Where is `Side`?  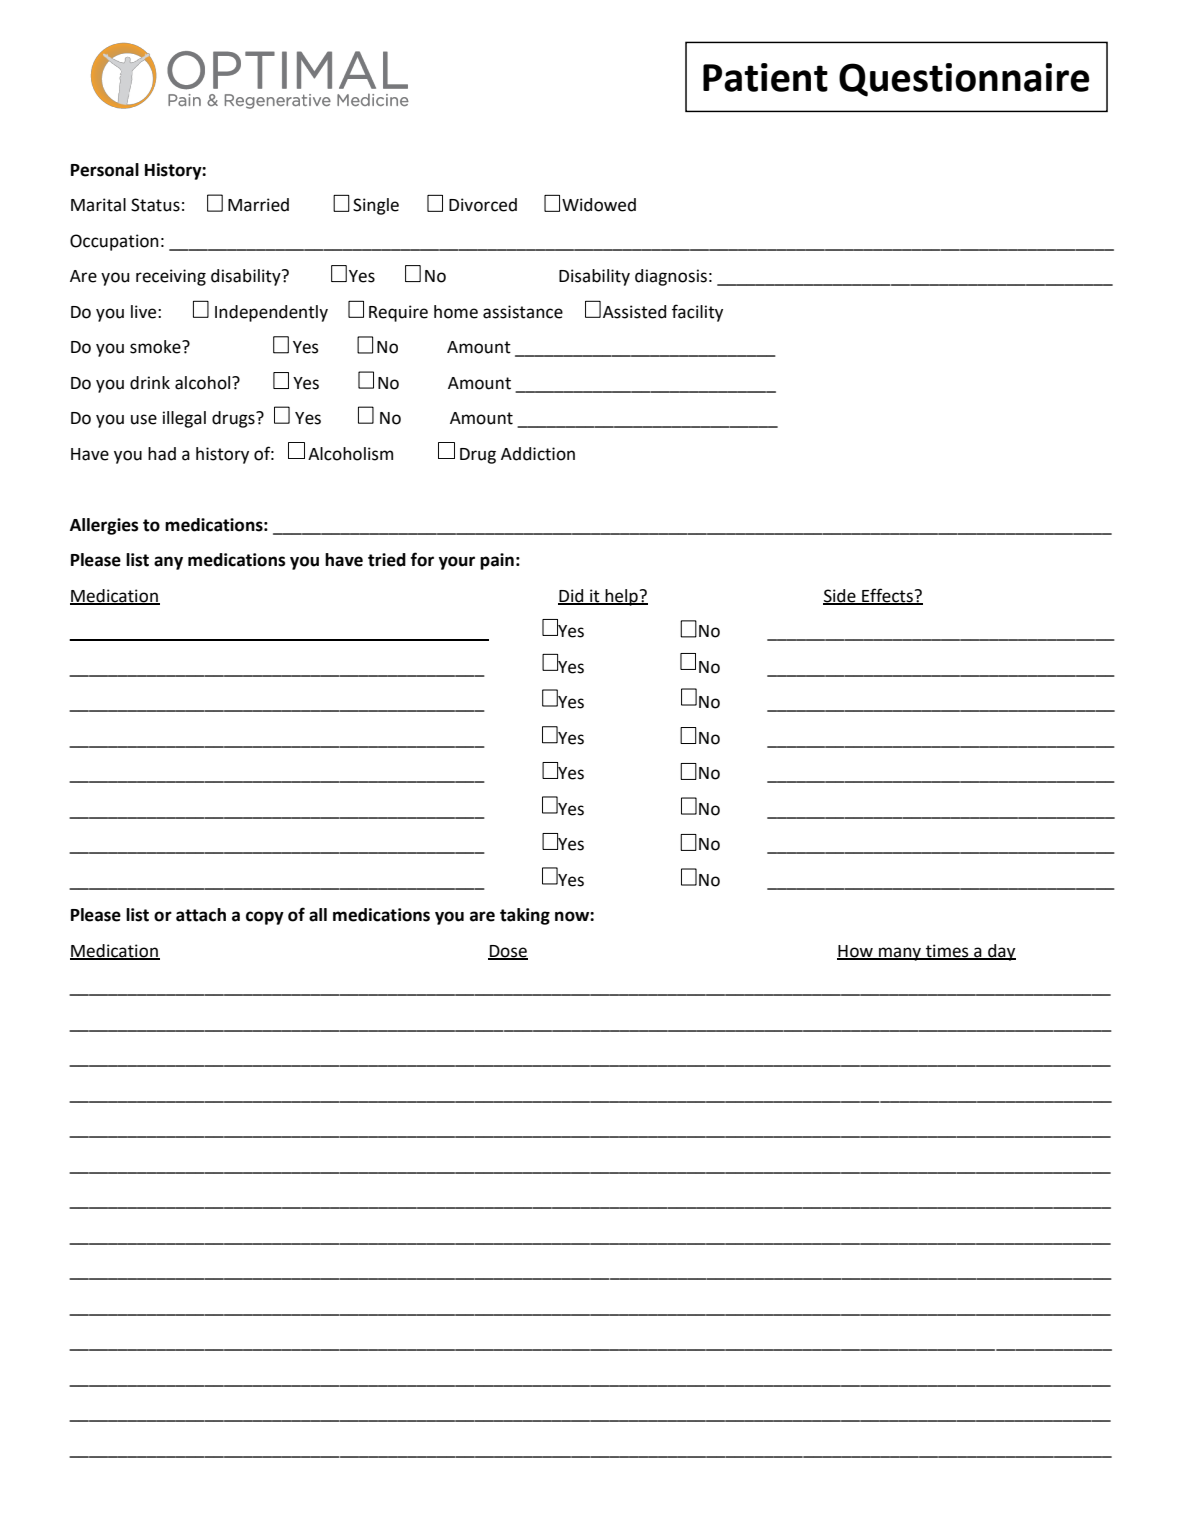 Side is located at coordinates (840, 596).
